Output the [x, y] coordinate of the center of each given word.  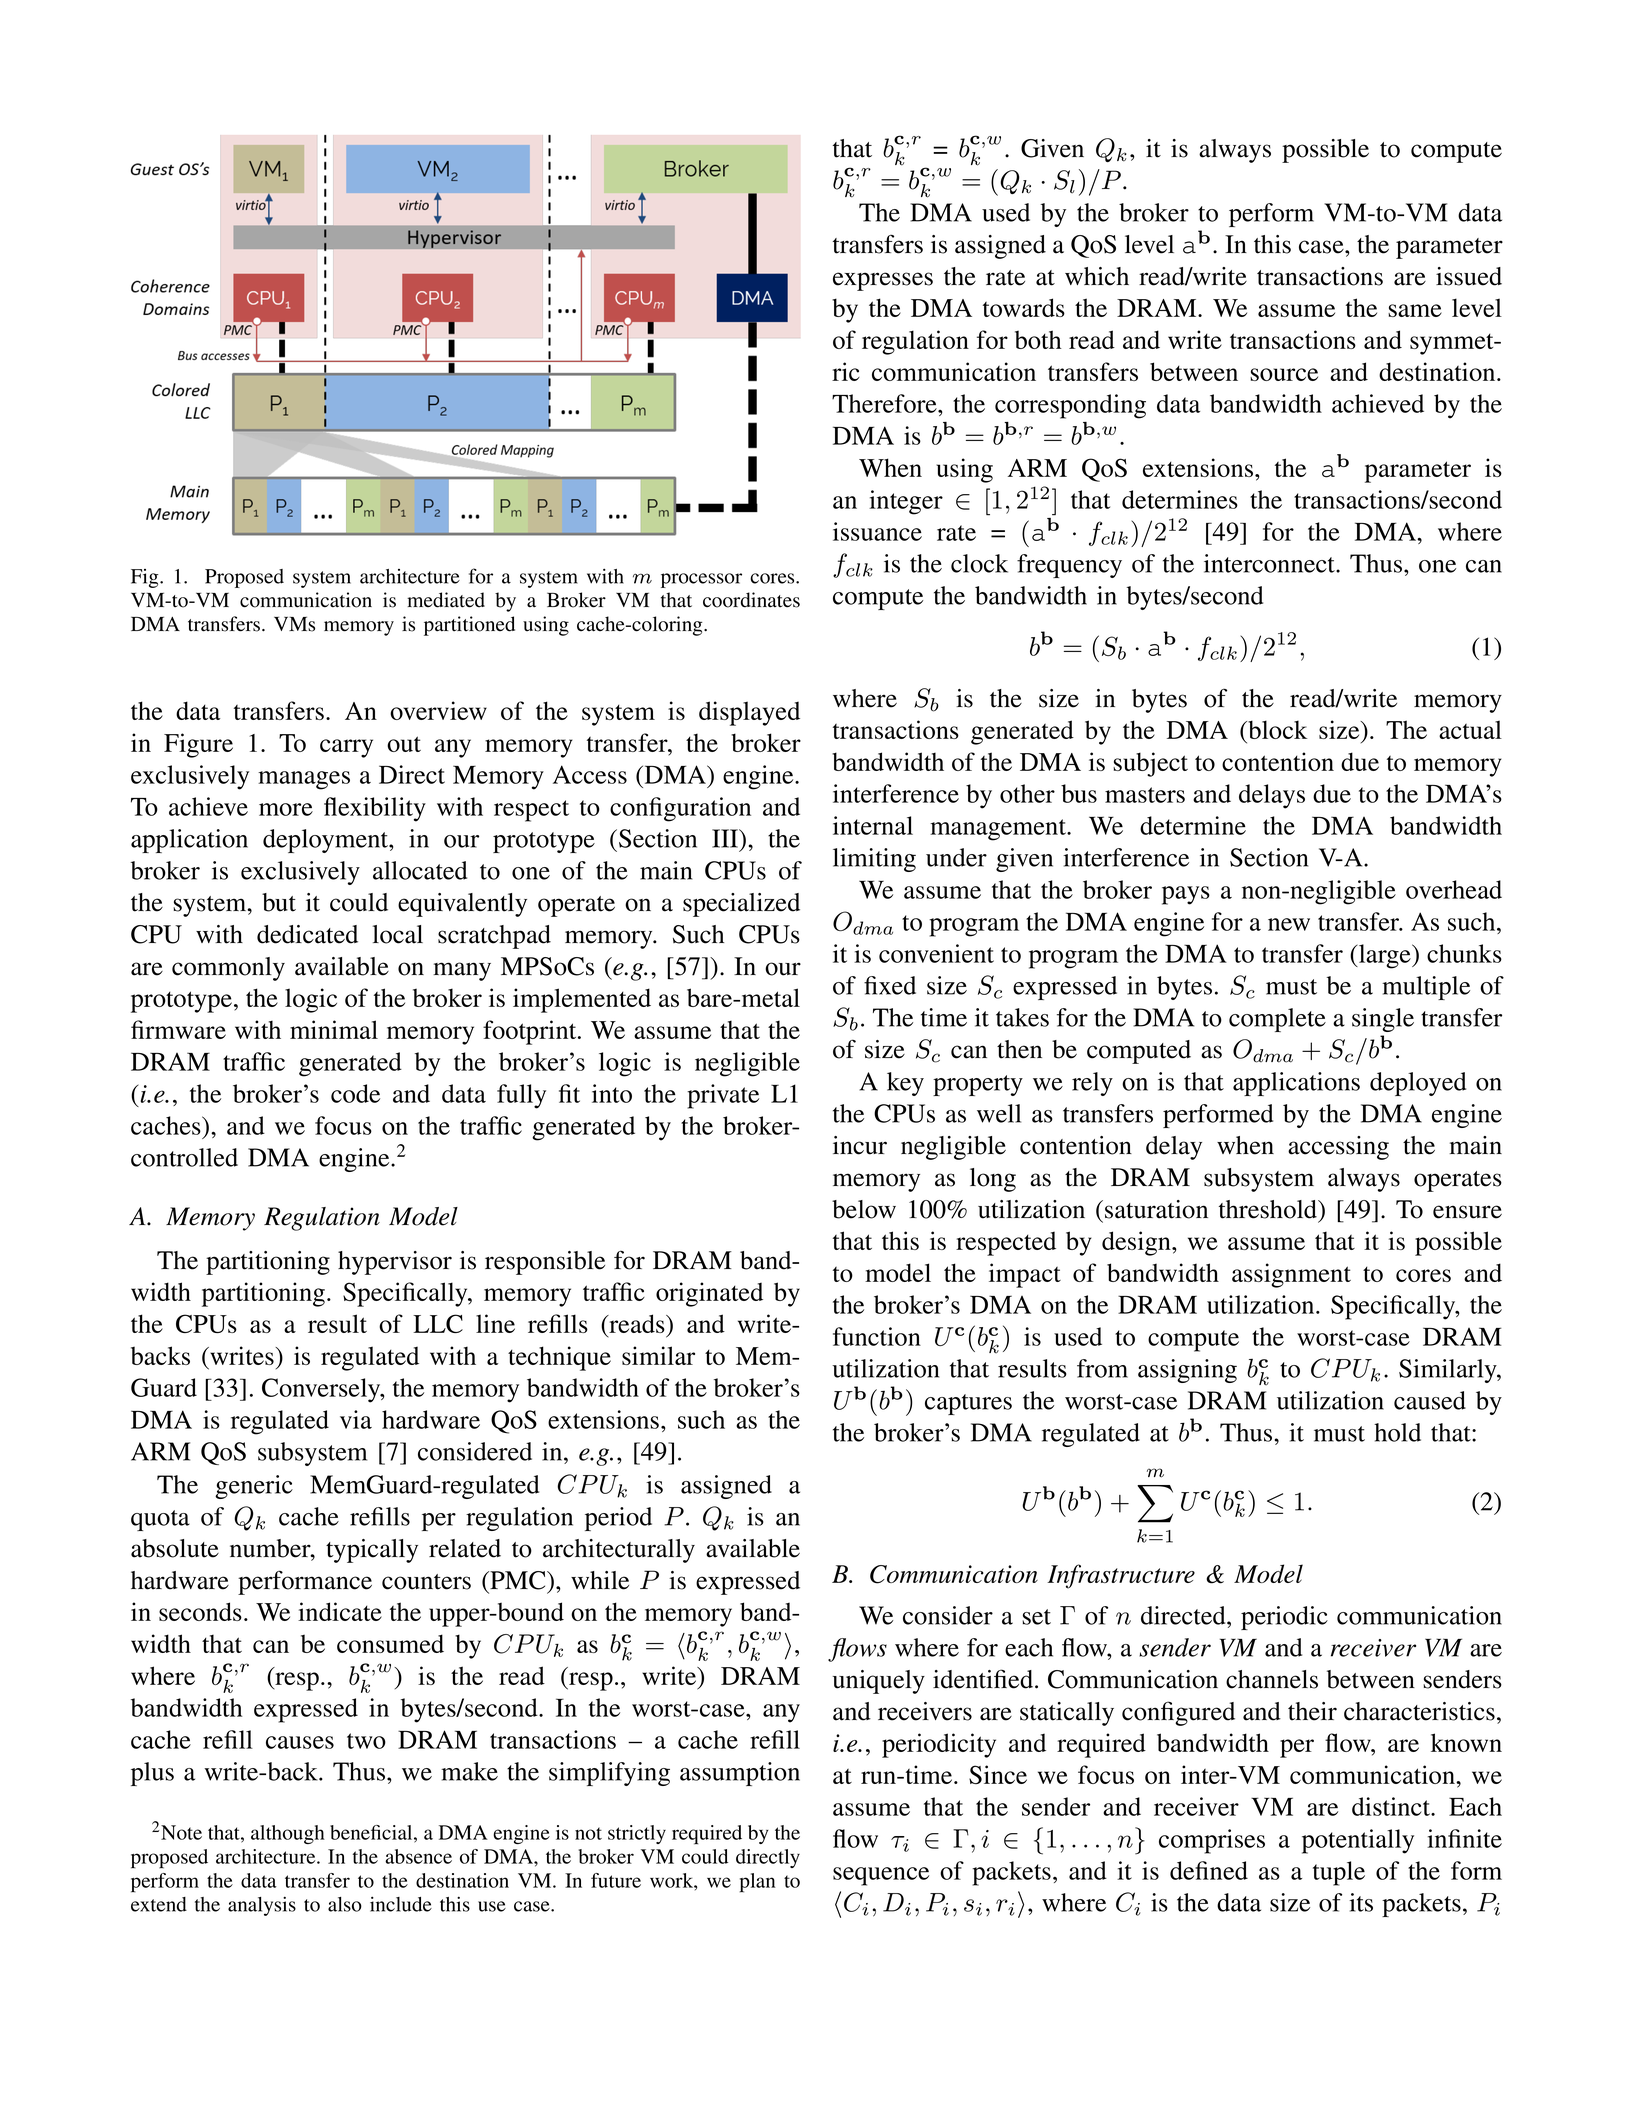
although [288, 1834]
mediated [446, 600]
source [1284, 374]
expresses [883, 281]
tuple [1339, 1873]
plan [757, 1883]
